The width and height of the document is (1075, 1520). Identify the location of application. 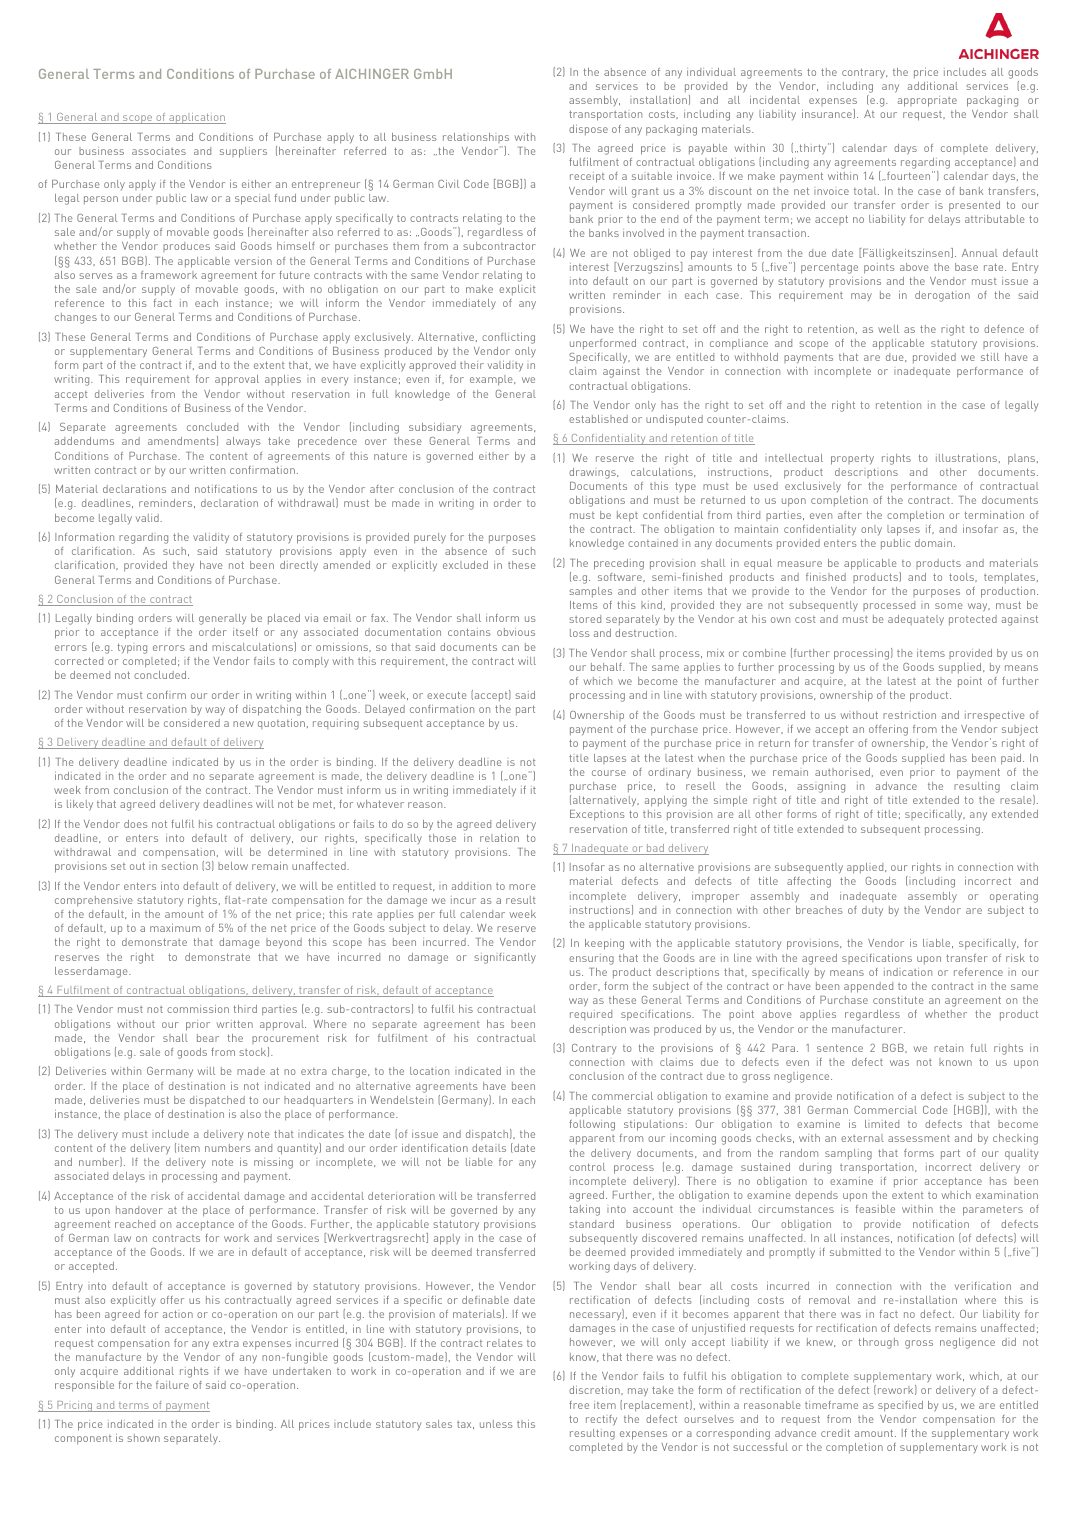
(196, 118).
